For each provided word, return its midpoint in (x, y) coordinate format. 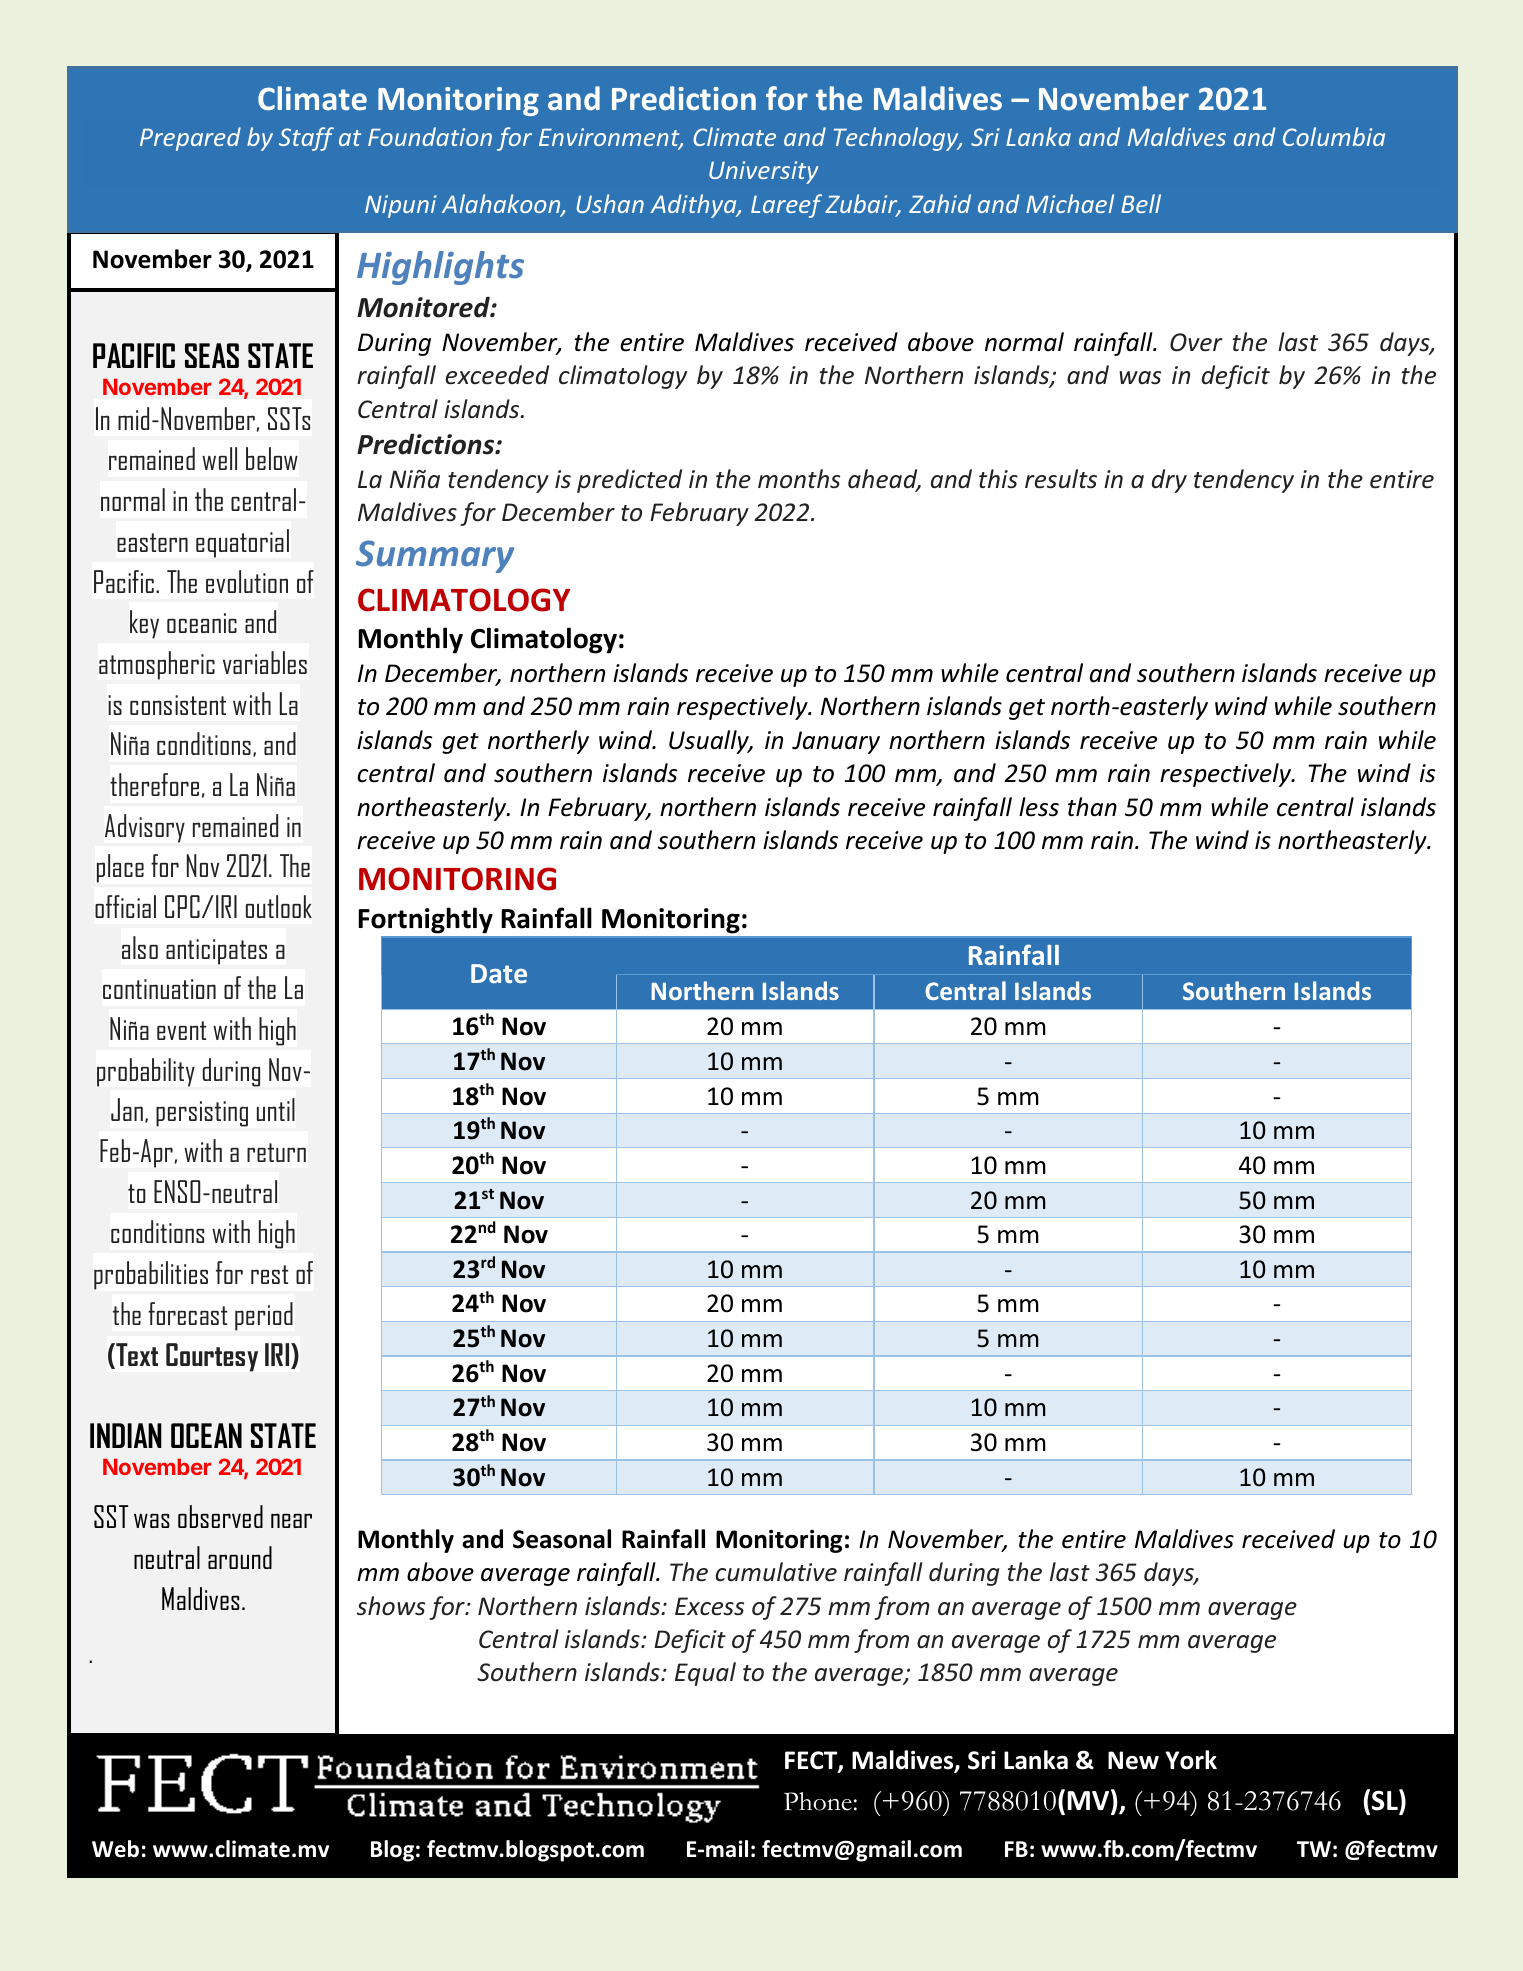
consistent (178, 705)
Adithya (695, 206)
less (1039, 807)
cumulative (776, 1572)
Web (115, 1849)
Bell (1141, 203)
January (836, 742)
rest (269, 1274)
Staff (306, 139)
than (1092, 807)
